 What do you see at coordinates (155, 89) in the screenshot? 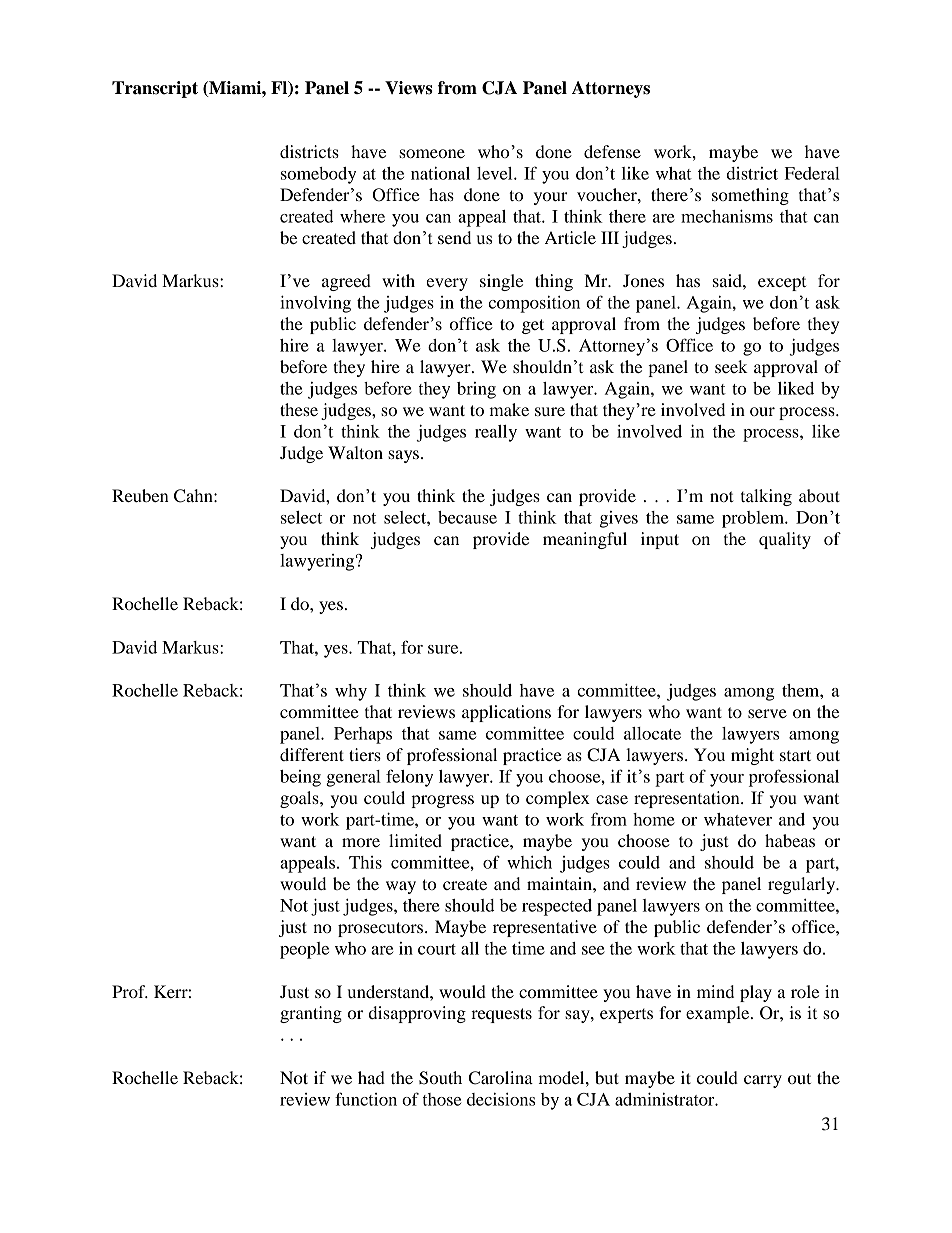
I see `Transcript` at bounding box center [155, 89].
